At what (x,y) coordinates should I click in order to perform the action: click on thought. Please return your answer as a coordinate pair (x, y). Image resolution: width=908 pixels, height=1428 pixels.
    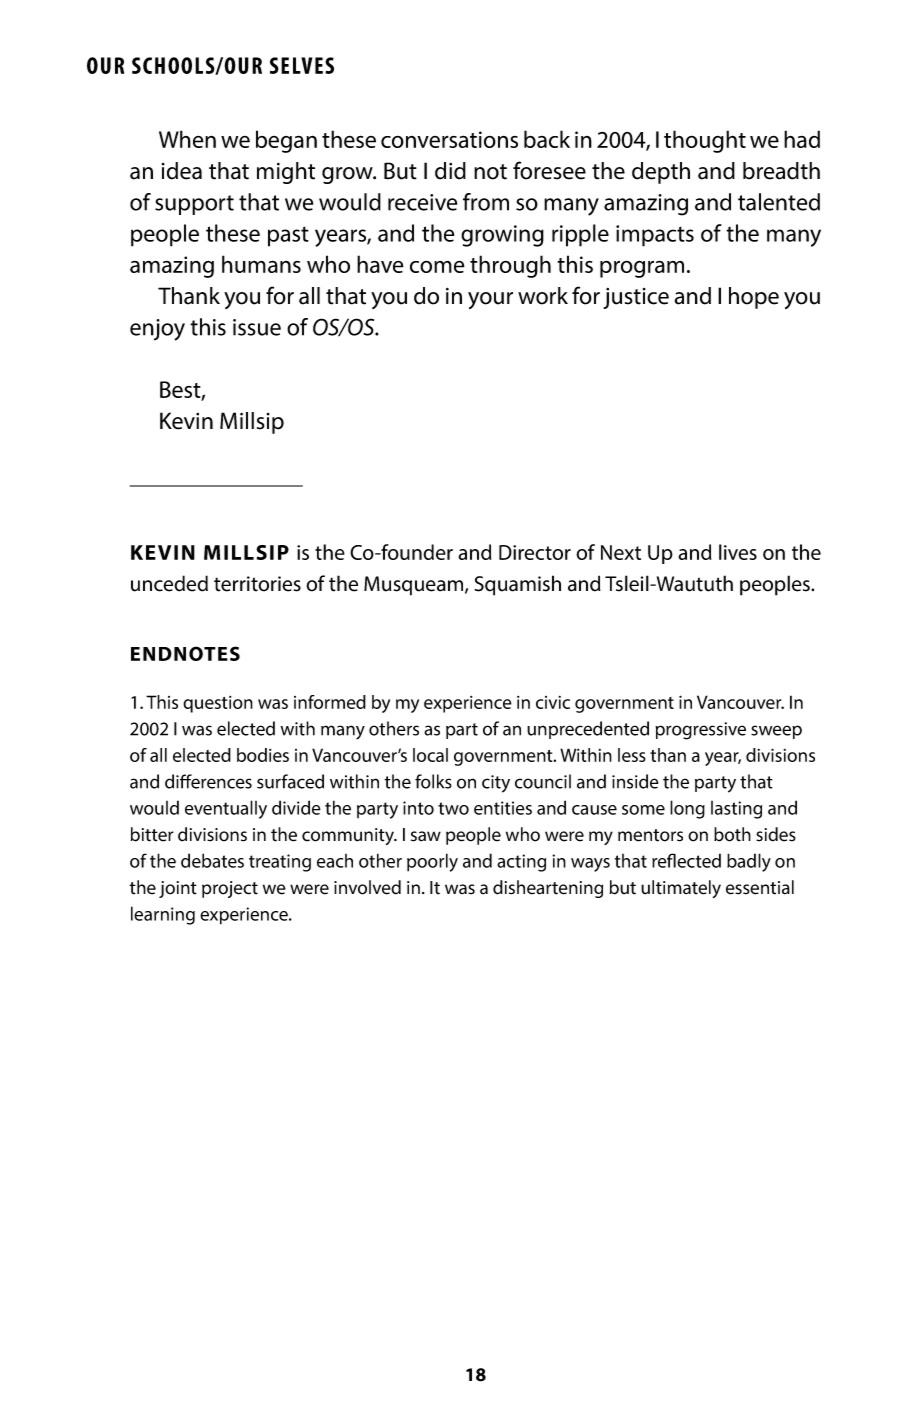
    Looking at the image, I should click on (705, 141).
